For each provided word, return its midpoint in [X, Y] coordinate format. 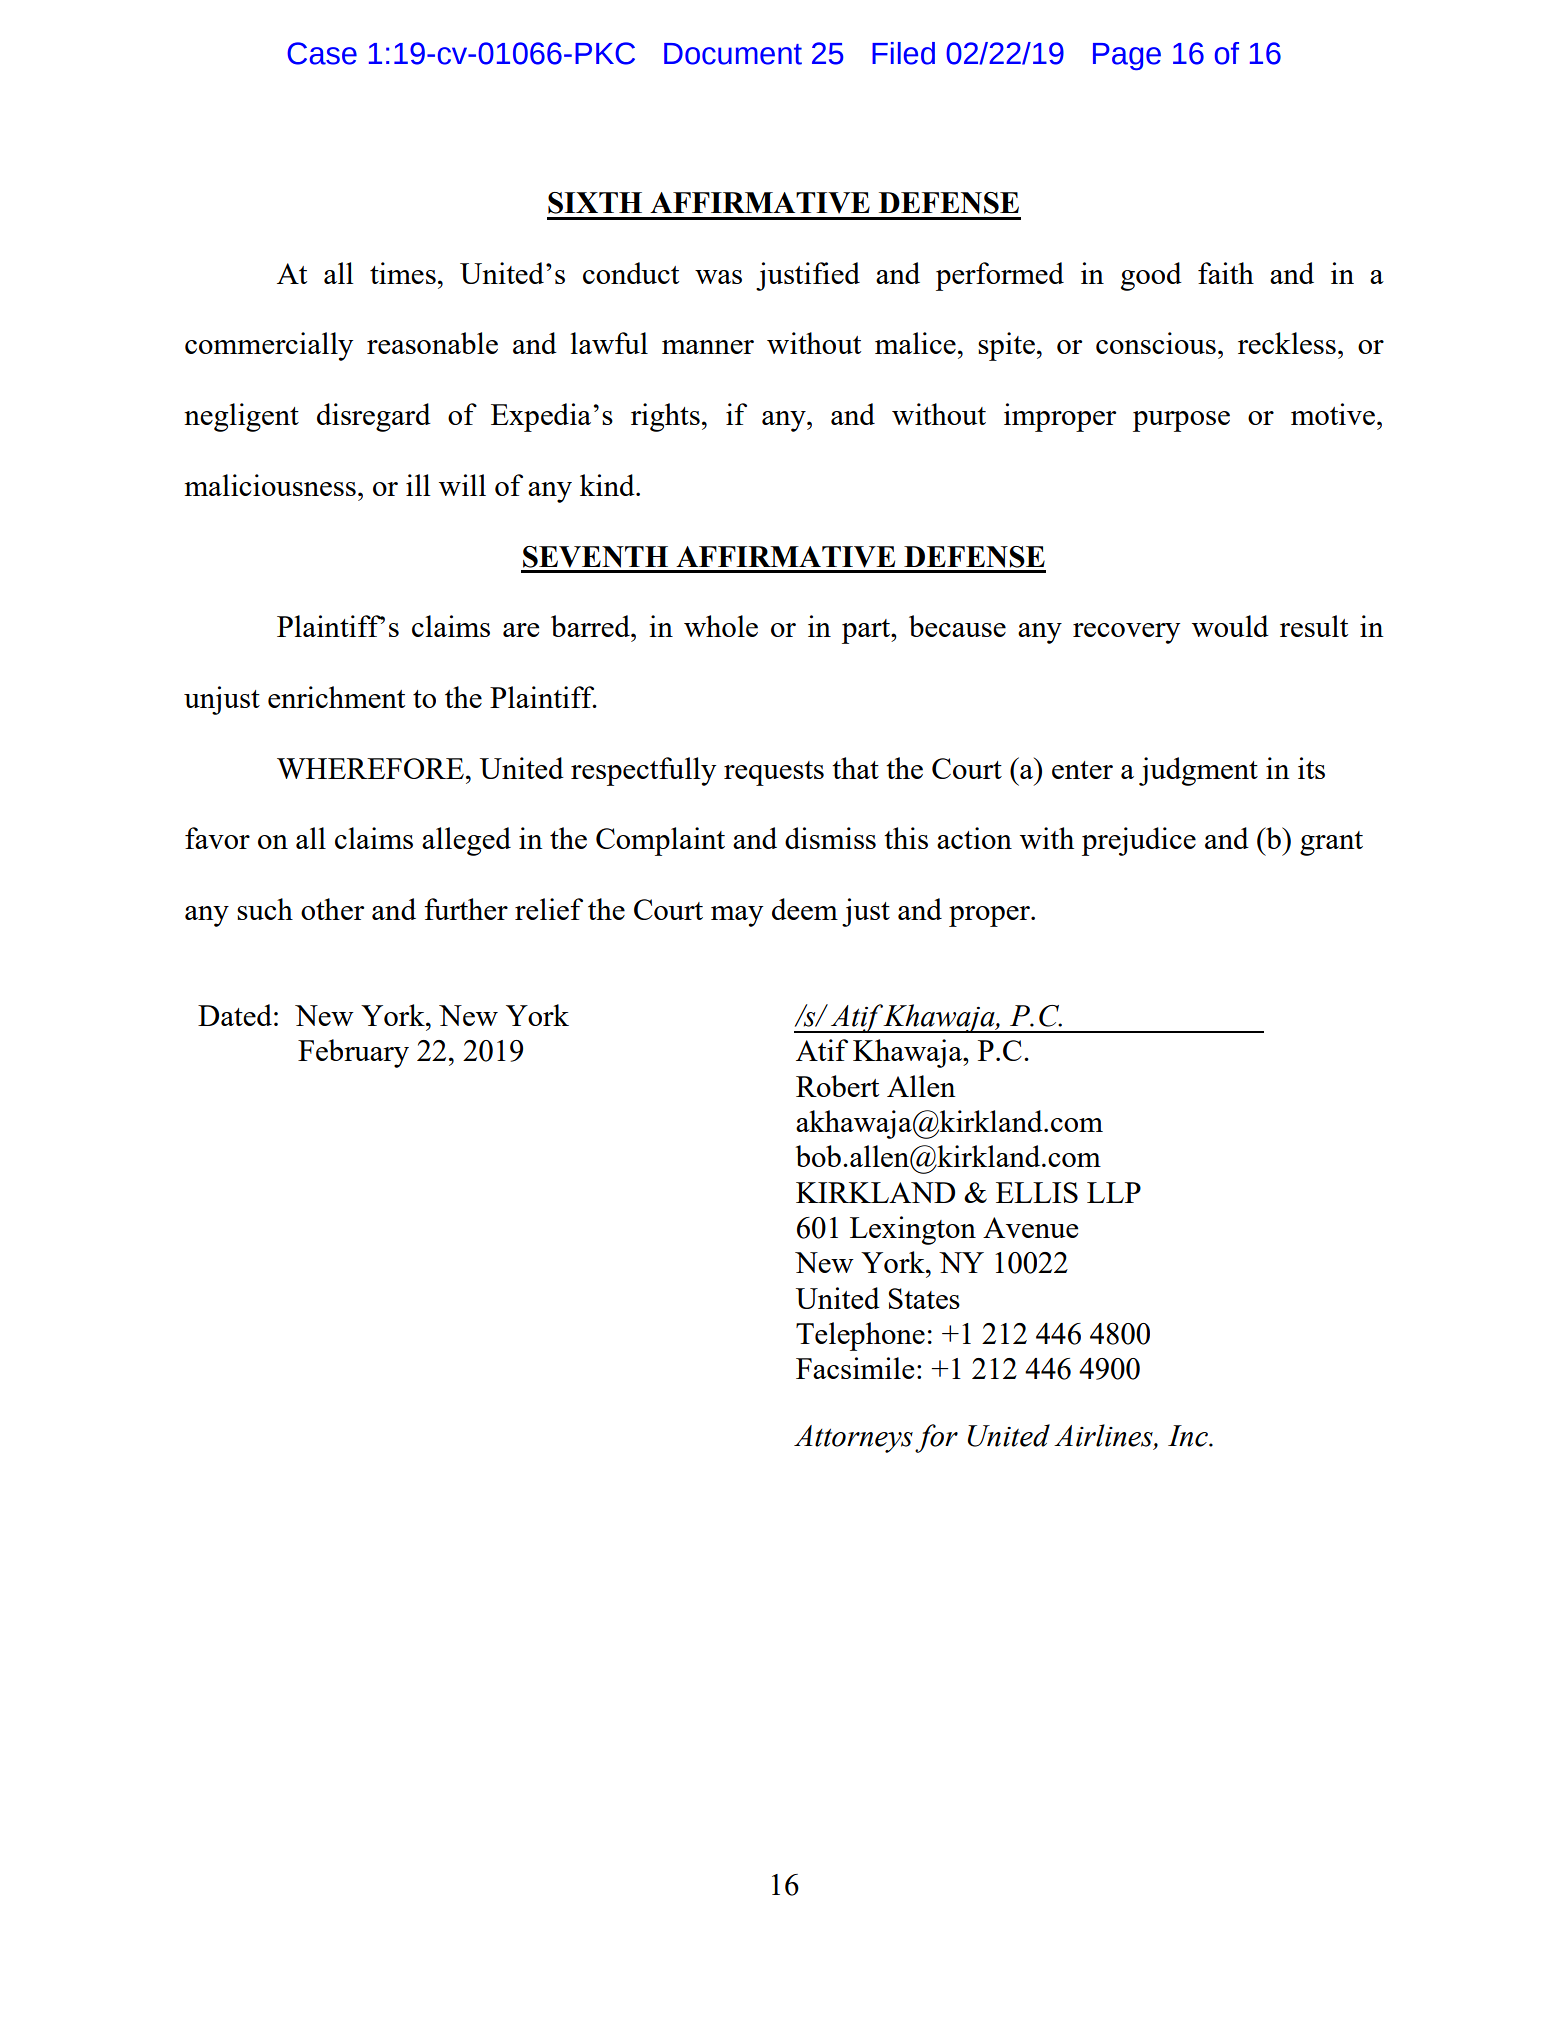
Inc [1189, 1436]
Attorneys [853, 1439]
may [737, 916]
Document [733, 54]
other [332, 909]
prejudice [1139, 841]
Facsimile [855, 1368]
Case [322, 53]
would [1230, 626]
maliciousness [270, 485]
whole [721, 626]
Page [1127, 56]
